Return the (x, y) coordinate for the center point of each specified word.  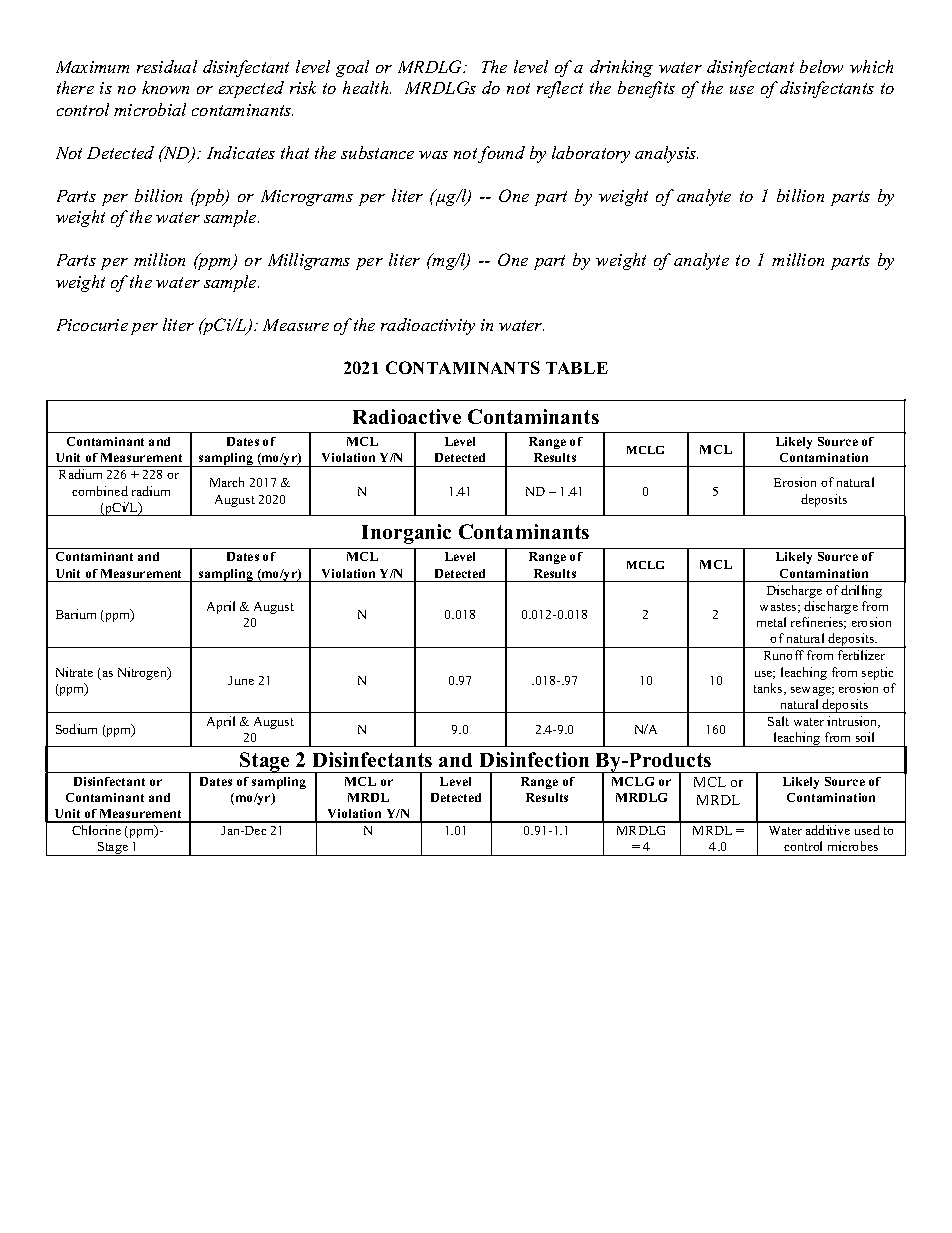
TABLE (577, 368)
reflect (560, 89)
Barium (76, 614)
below (821, 66)
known (165, 87)
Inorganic (406, 534)
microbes (853, 846)
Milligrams (309, 261)
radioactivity (428, 326)
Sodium (76, 729)
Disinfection (534, 759)
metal (771, 622)
